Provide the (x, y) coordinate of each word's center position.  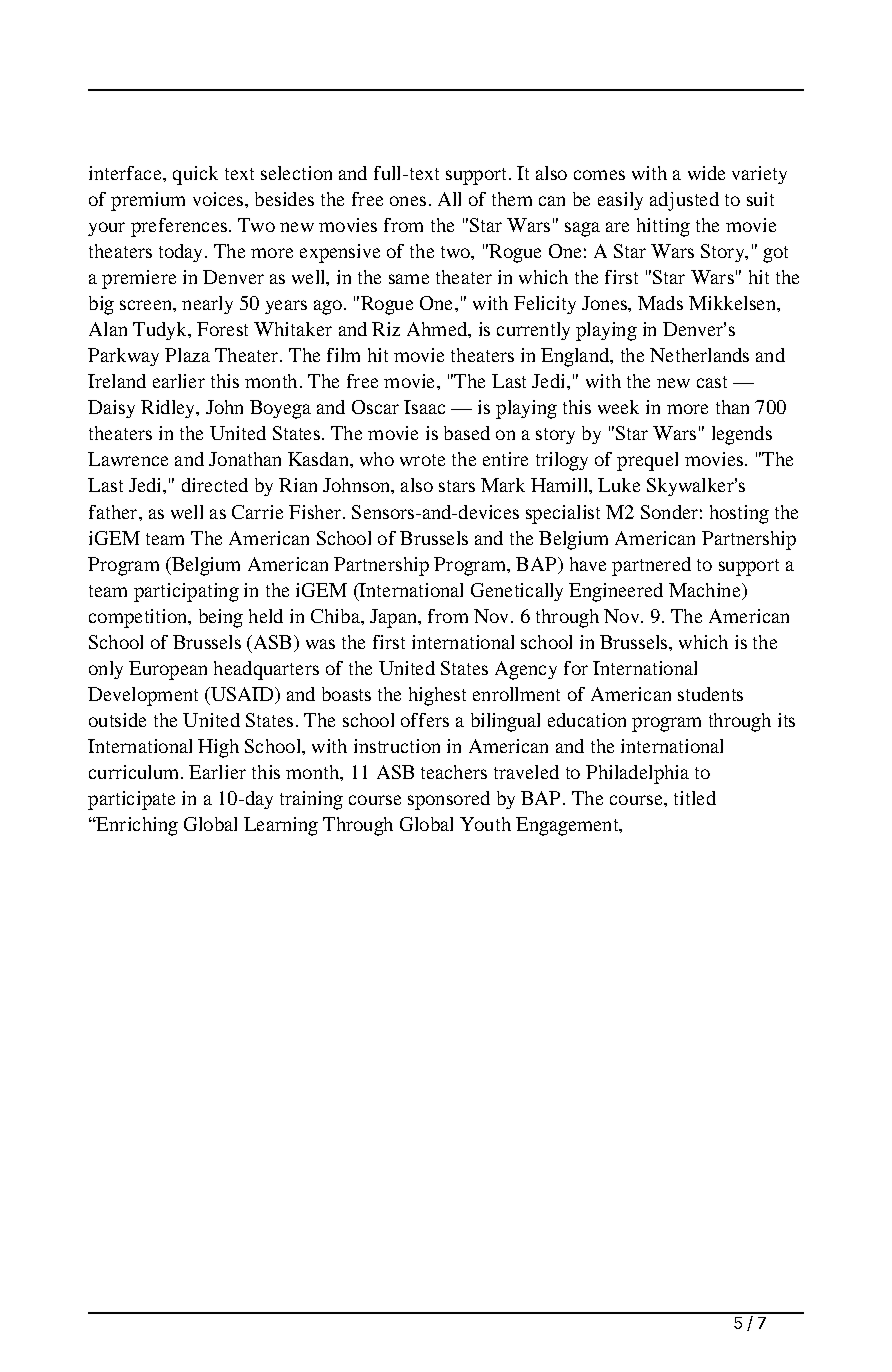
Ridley (169, 409)
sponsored (449, 800)
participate (131, 800)
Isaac (424, 407)
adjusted (684, 201)
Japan (395, 618)
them (512, 199)
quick (195, 175)
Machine (706, 591)
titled (695, 798)
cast (712, 382)
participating (186, 592)
